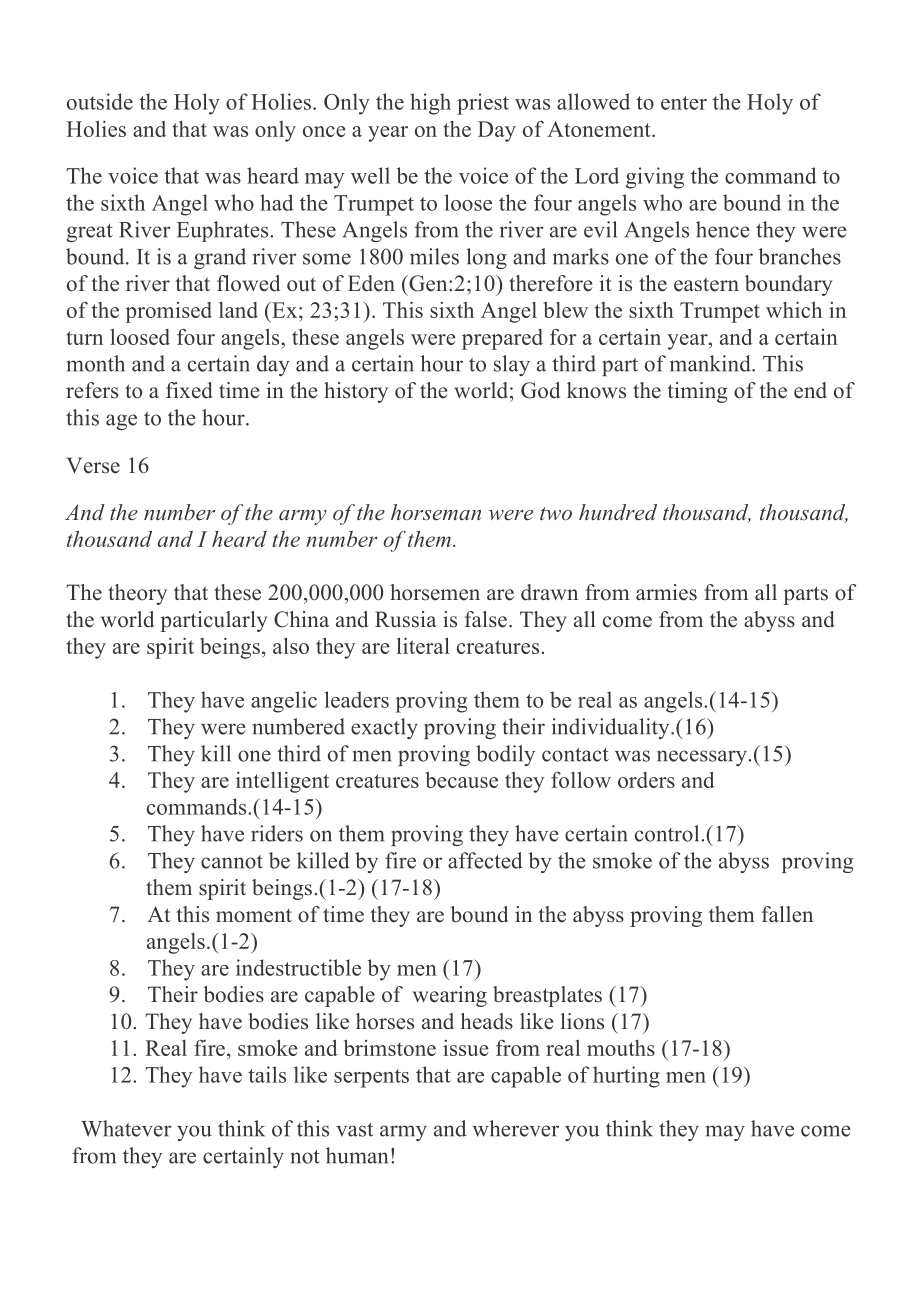 The width and height of the screenshot is (924, 1308). Describe the element at coordinates (462, 780) in the screenshot. I see `because` at that location.
